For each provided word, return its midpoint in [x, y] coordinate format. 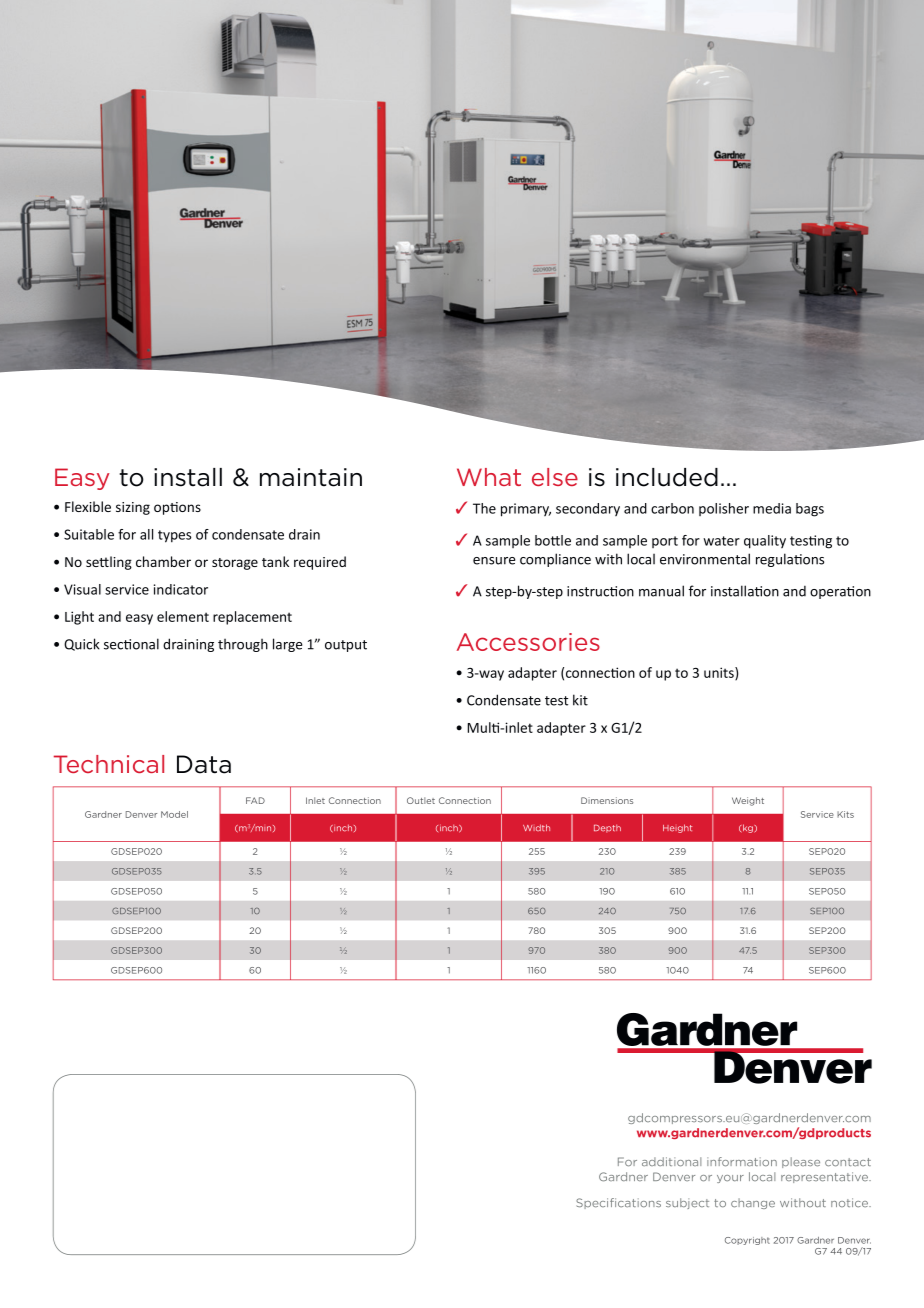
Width [536, 827]
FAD [255, 800]
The [484, 508]
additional [671, 1161]
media [772, 508]
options [177, 508]
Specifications [618, 1203]
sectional [131, 644]
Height [677, 828]
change [753, 1203]
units [720, 673]
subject [687, 1203]
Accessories [528, 642]
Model [174, 814]
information [742, 1161]
